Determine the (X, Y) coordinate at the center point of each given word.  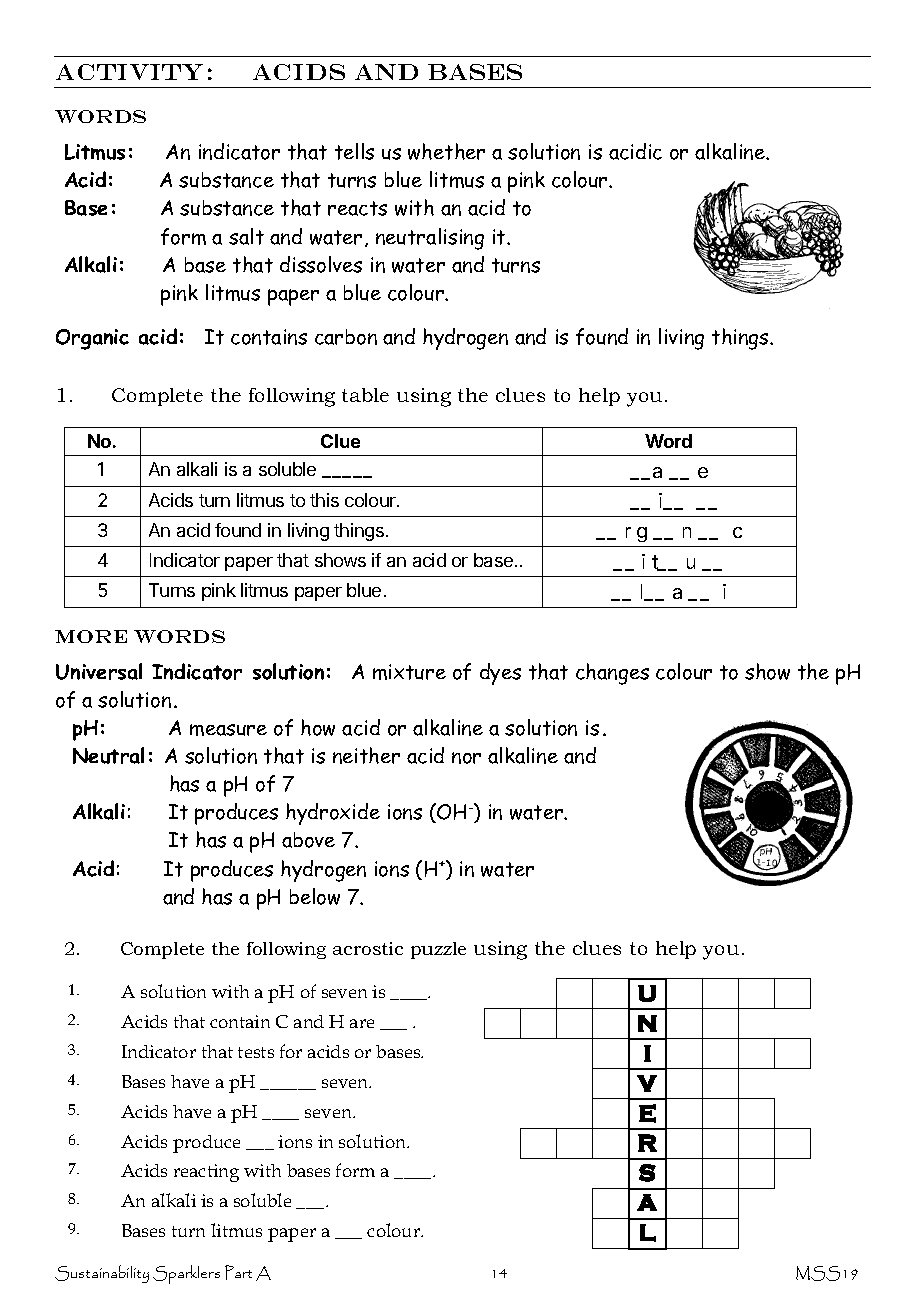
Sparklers (186, 1274)
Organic (92, 339)
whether (446, 151)
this (324, 500)
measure (228, 730)
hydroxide (333, 814)
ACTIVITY (129, 72)
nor (466, 758)
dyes (500, 674)
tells (354, 151)
